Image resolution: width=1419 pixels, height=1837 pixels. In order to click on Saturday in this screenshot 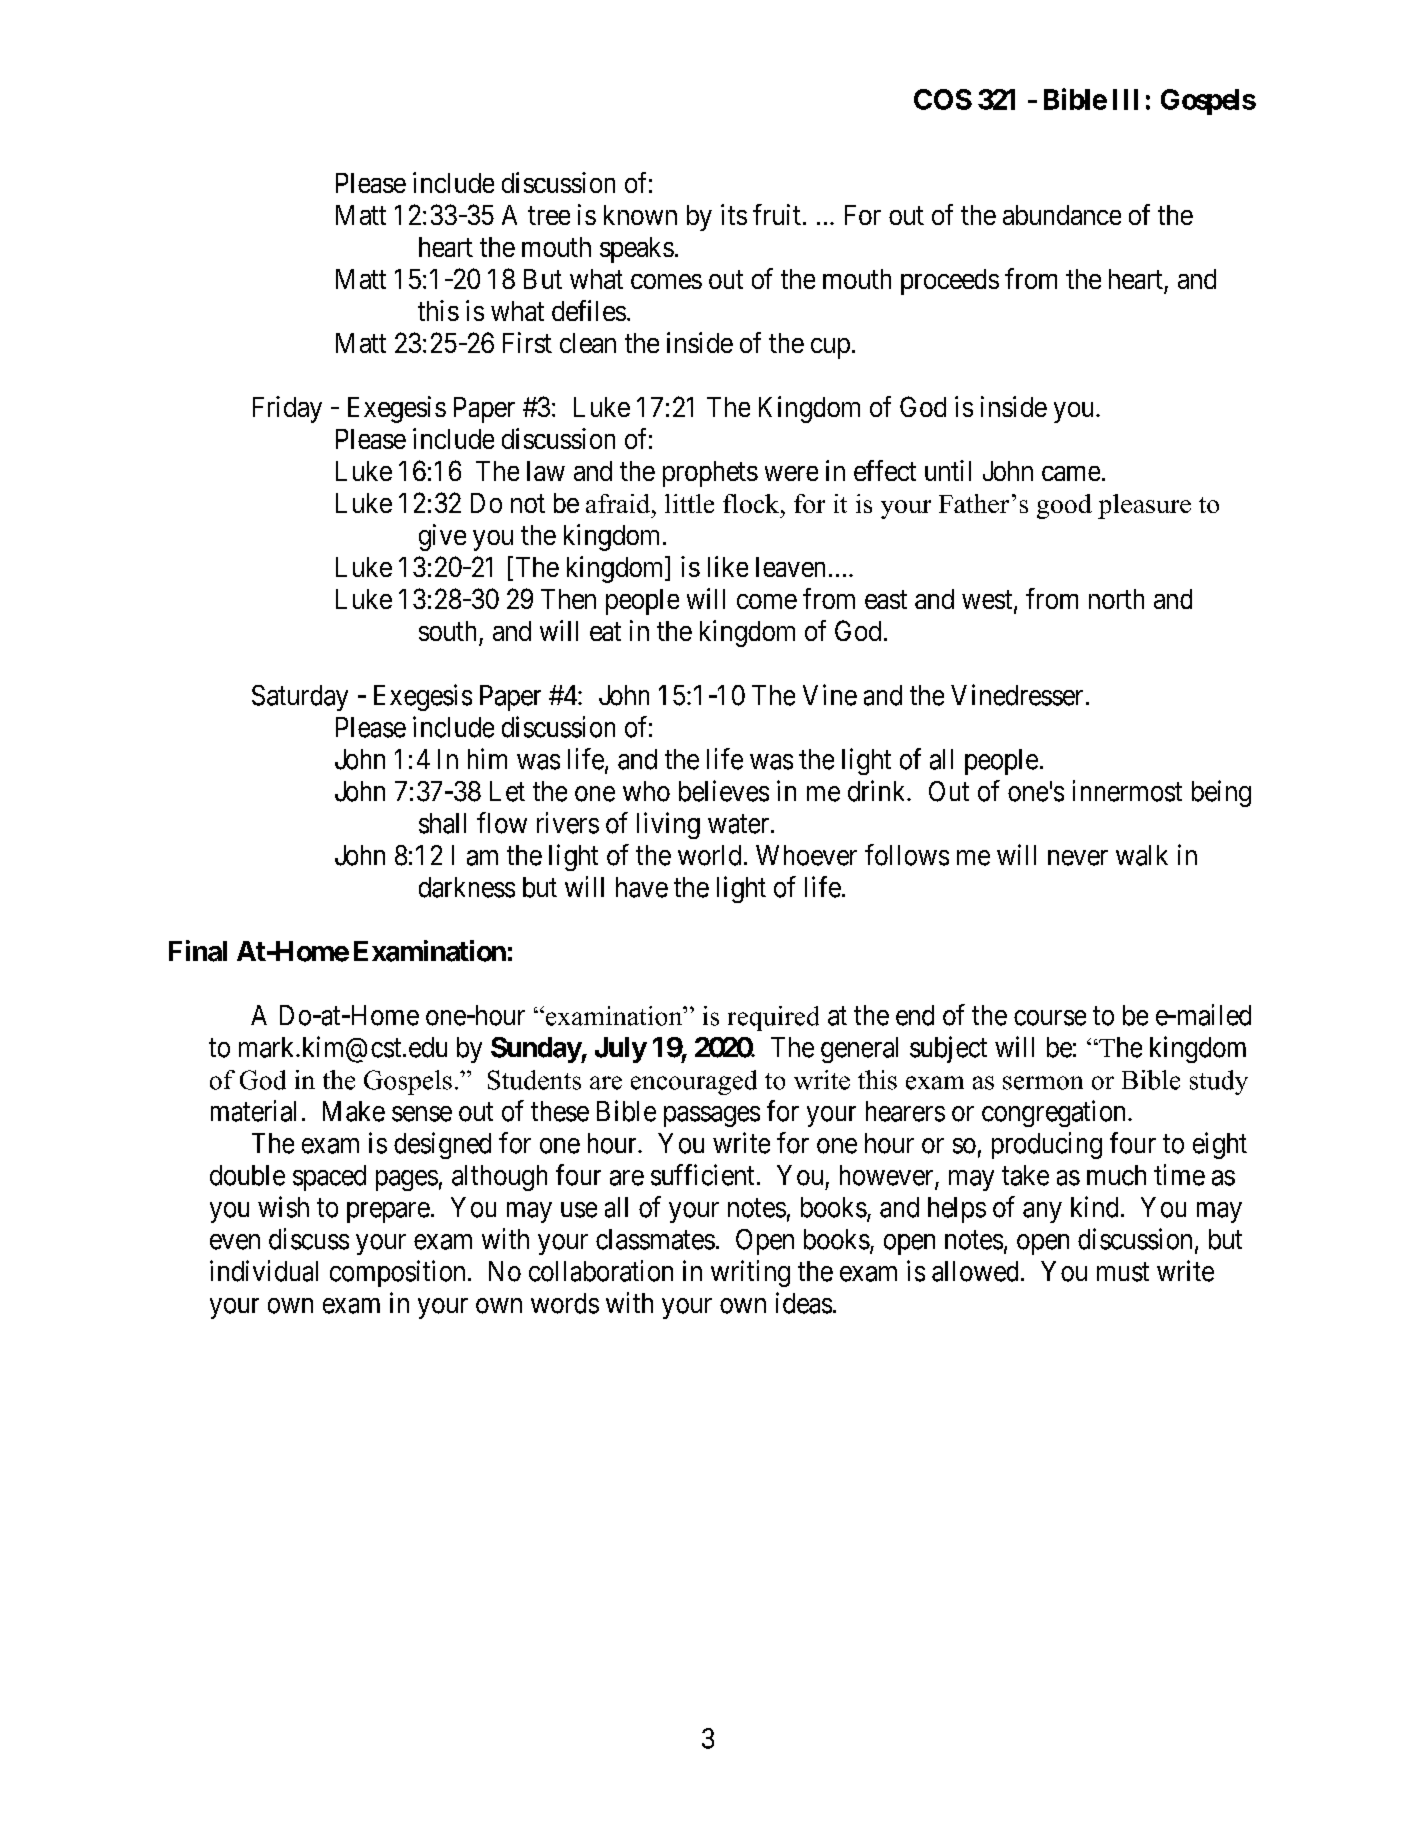, I will do `click(300, 698)`.
